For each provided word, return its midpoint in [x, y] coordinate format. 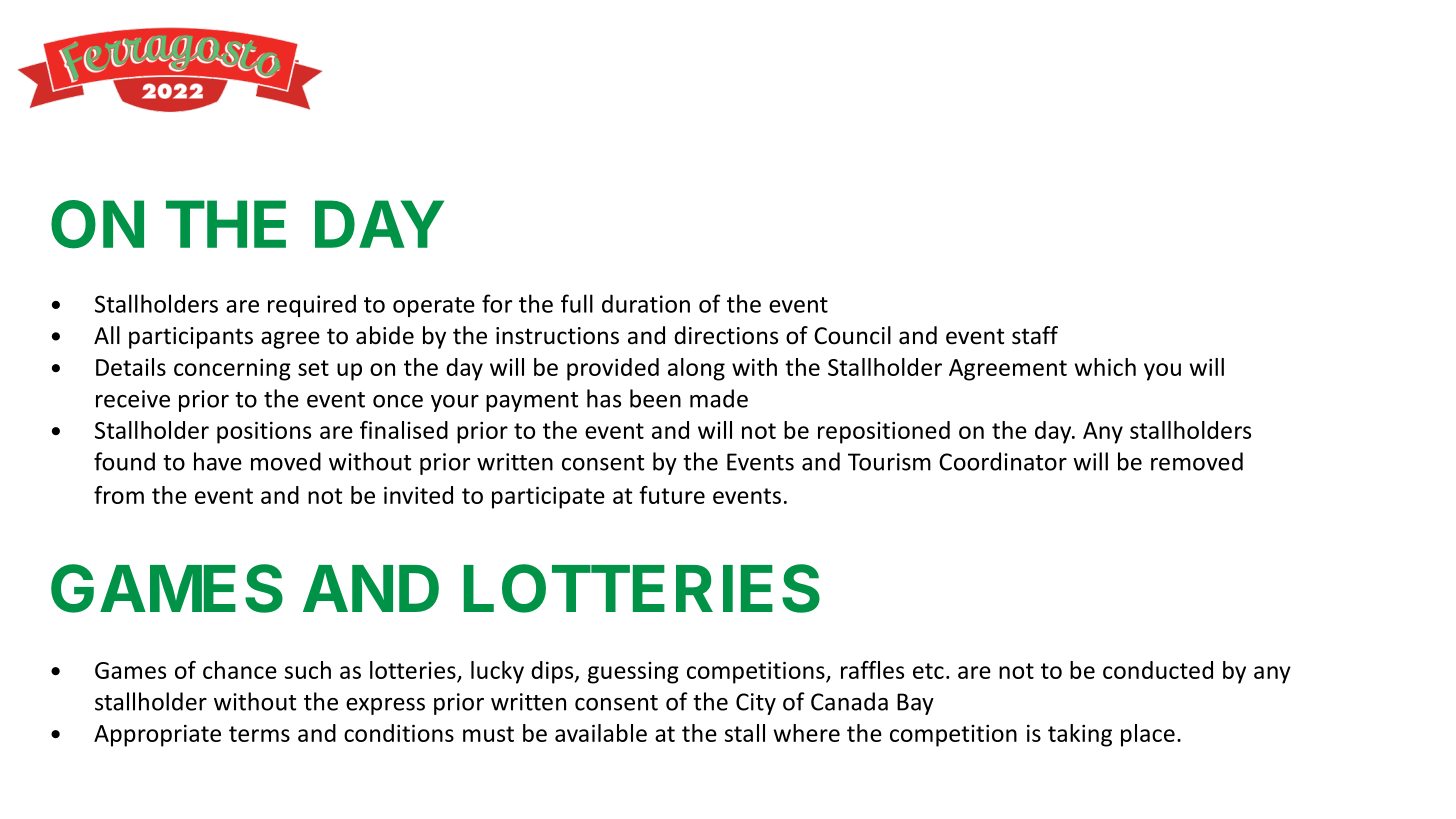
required [312, 305]
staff [1035, 335]
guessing [633, 673]
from [119, 495]
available [601, 733]
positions [264, 432]
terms [259, 734]
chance [240, 670]
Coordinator [1003, 461]
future [672, 495]
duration [646, 303]
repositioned [884, 432]
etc [928, 671]
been [655, 398]
